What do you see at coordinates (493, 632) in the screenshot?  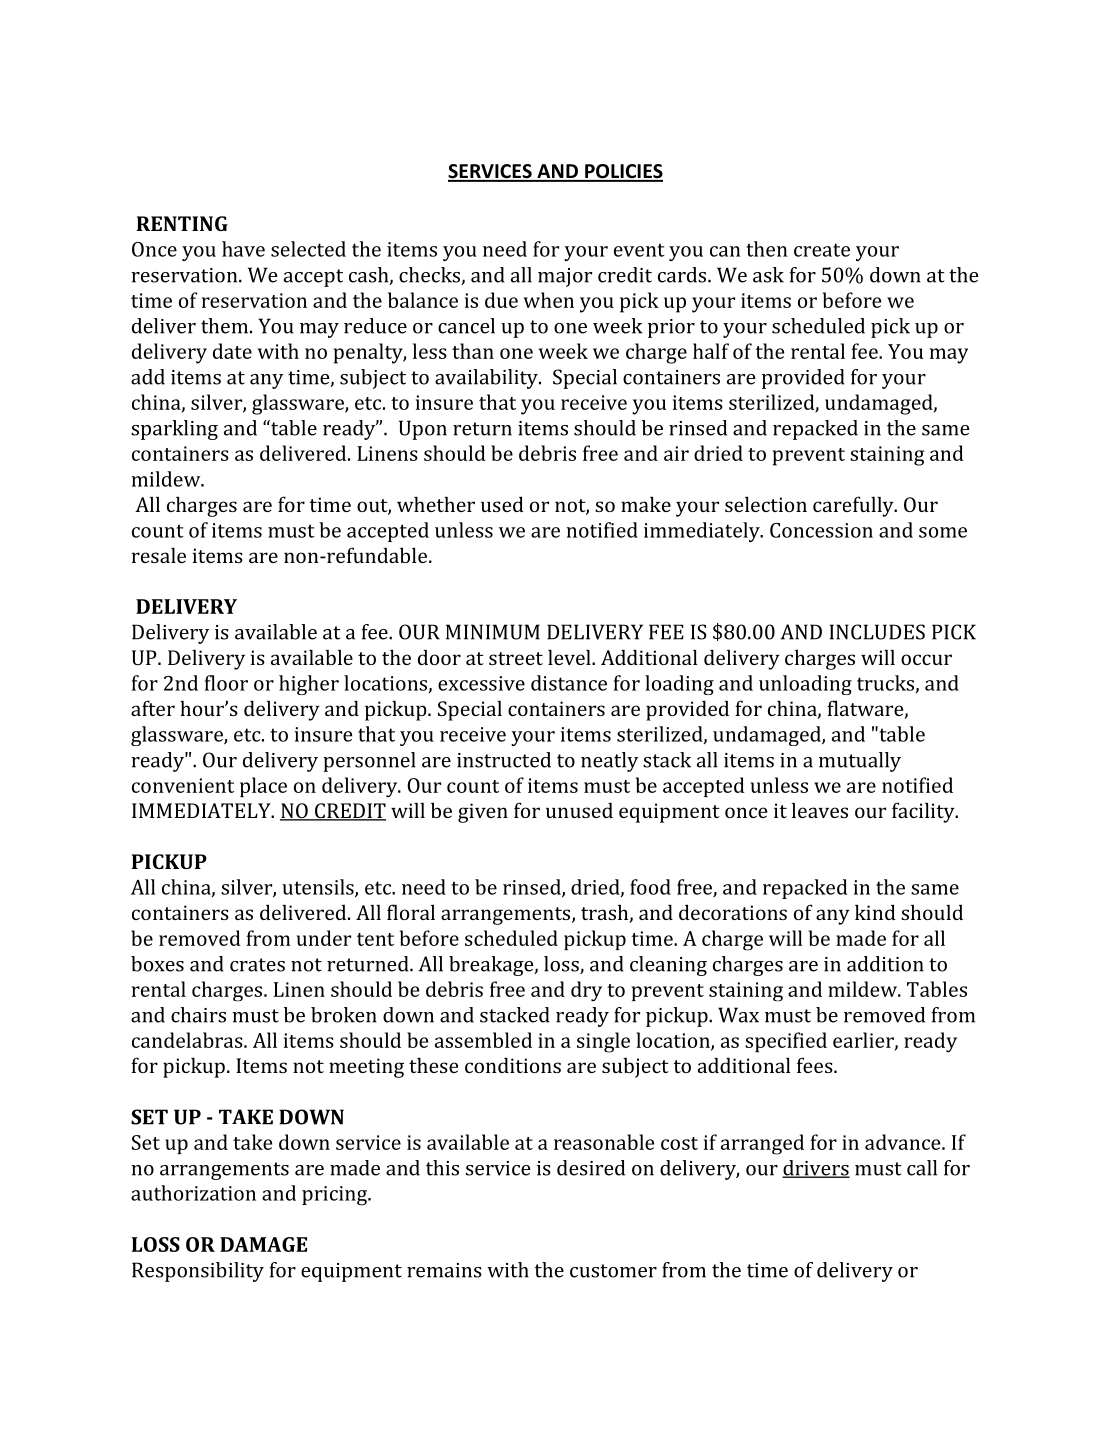 I see `MINIMUM` at bounding box center [493, 632].
